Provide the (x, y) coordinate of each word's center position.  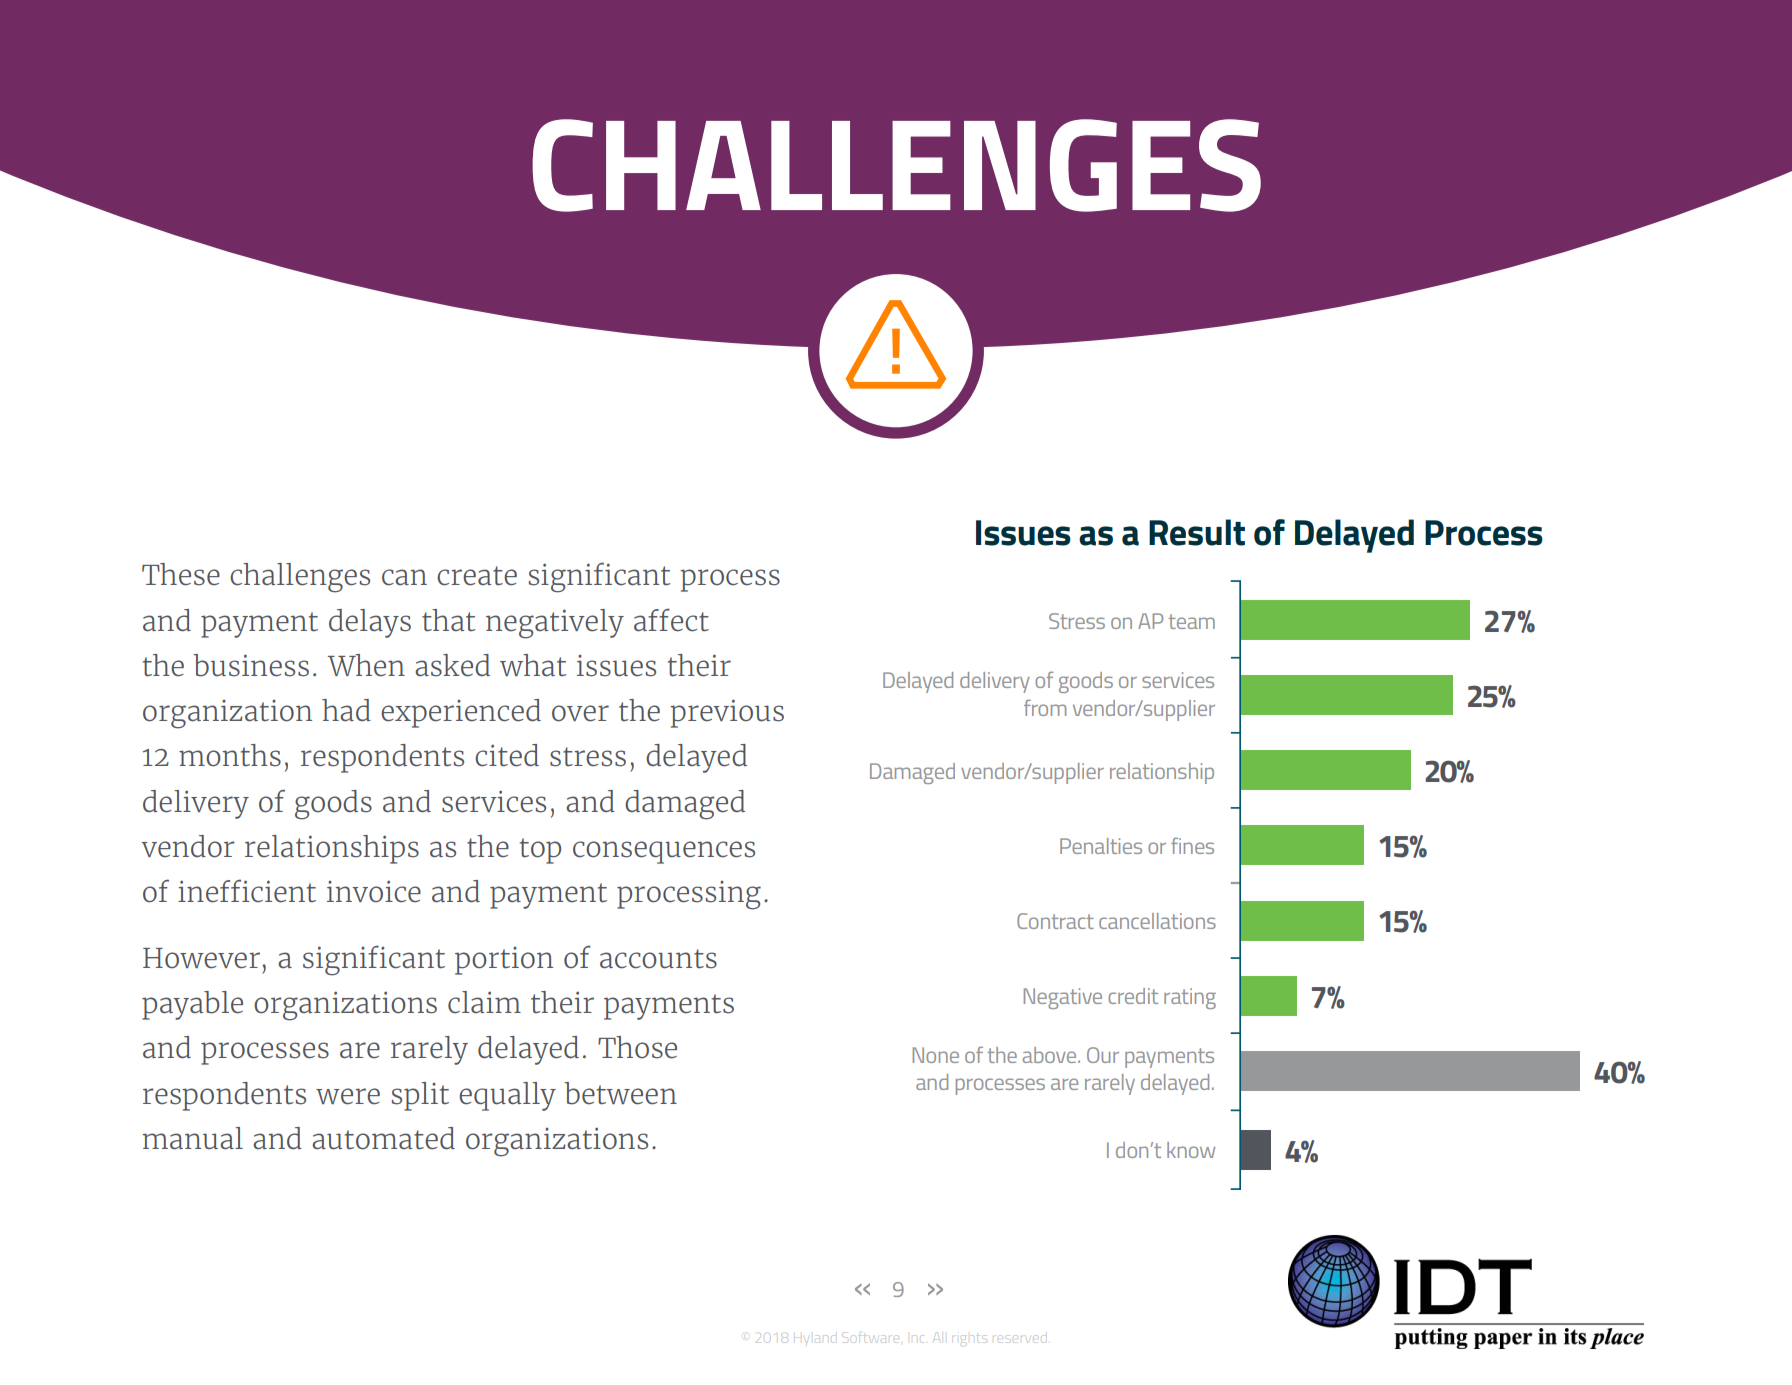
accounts (658, 959)
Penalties (1101, 846)
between (620, 1093)
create (477, 576)
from (1045, 707)
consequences (664, 852)
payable (192, 1005)
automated (383, 1138)
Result (1197, 532)
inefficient (247, 891)
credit (1133, 996)
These (181, 574)
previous (727, 713)
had (346, 710)
